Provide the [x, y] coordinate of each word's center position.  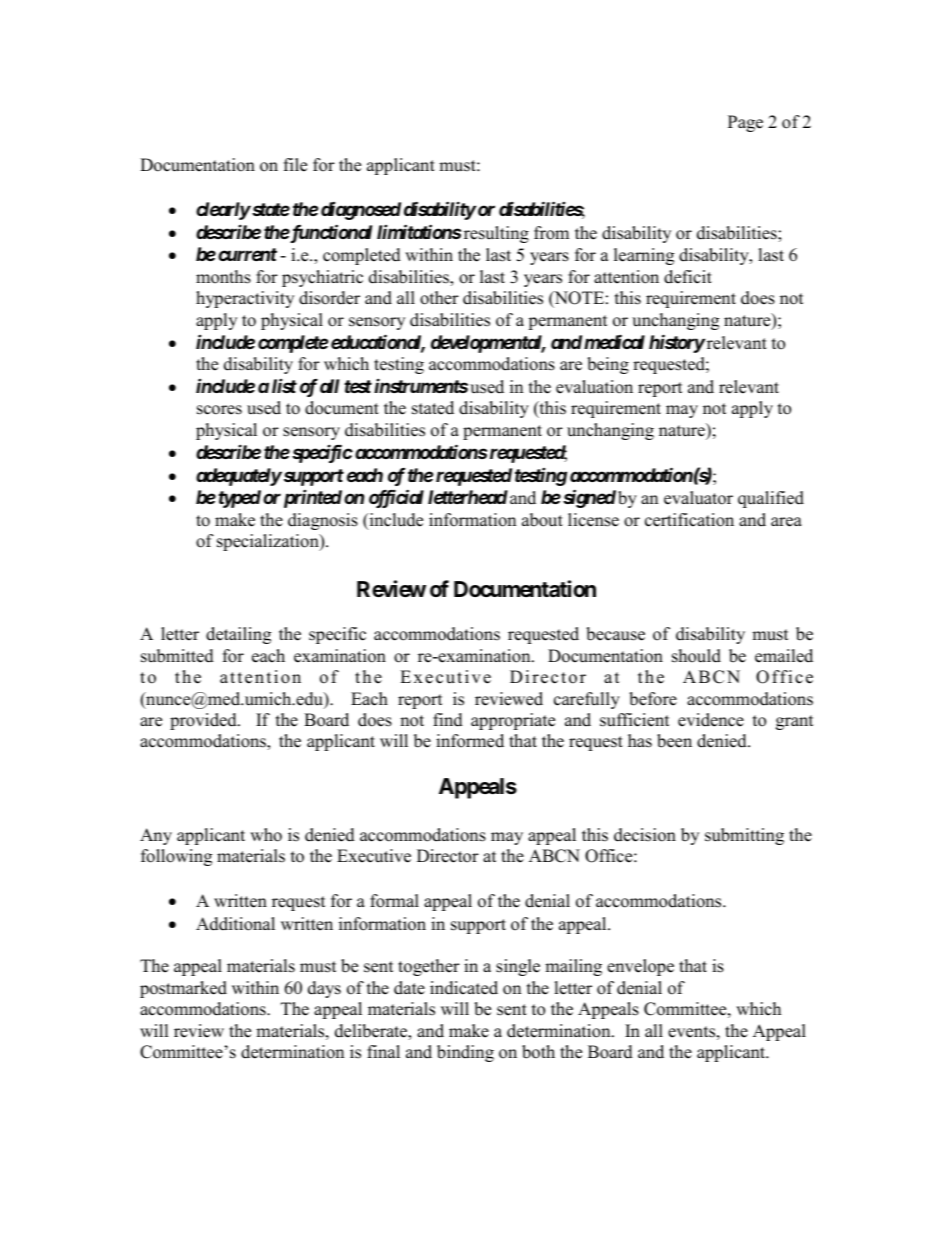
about [542, 520]
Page [745, 123]
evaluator [698, 498]
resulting [496, 234]
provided [204, 721]
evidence [711, 720]
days [324, 989]
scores [219, 410]
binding [465, 1053]
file [295, 165]
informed [470, 741]
